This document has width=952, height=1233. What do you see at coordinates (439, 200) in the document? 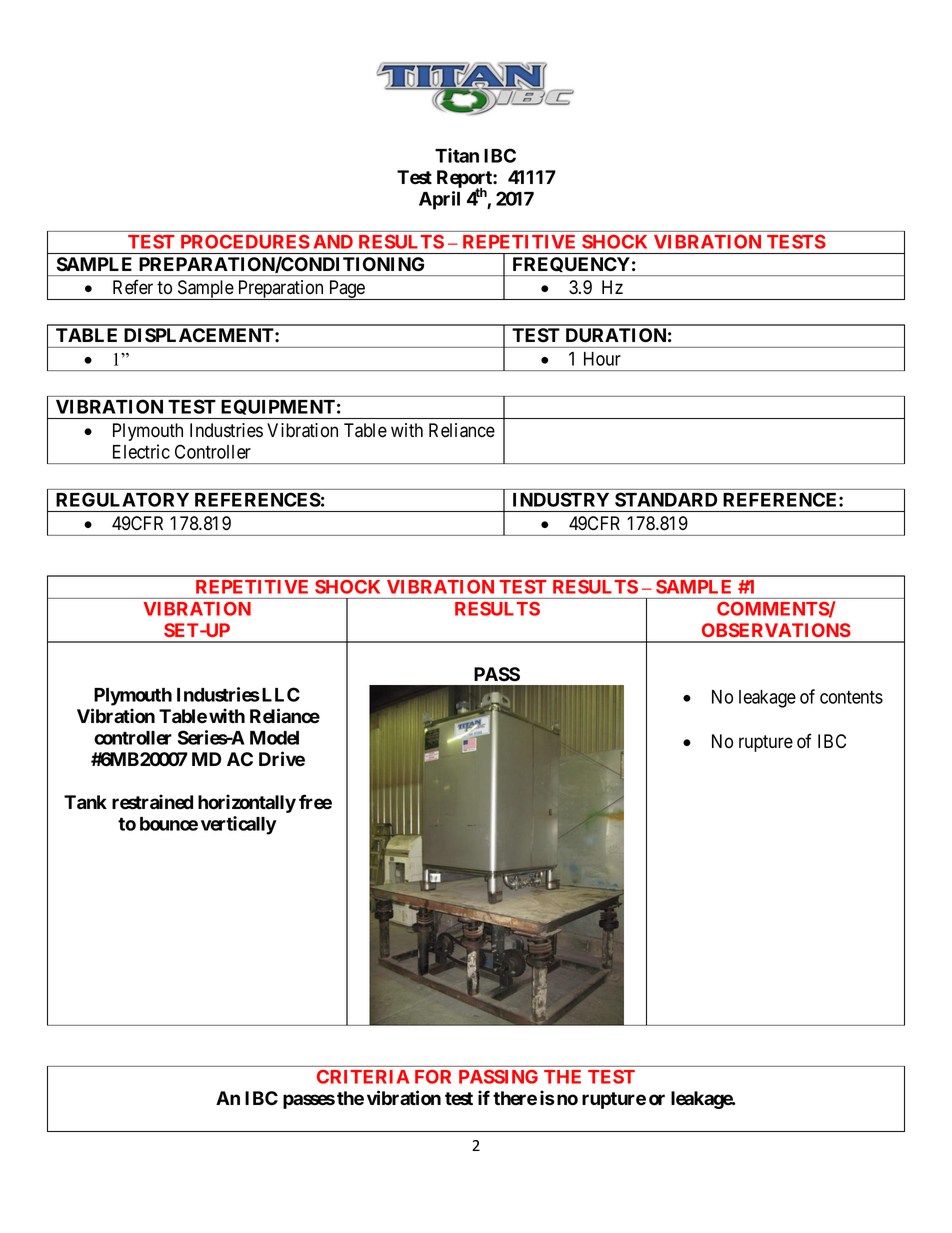
I see `April` at bounding box center [439, 200].
